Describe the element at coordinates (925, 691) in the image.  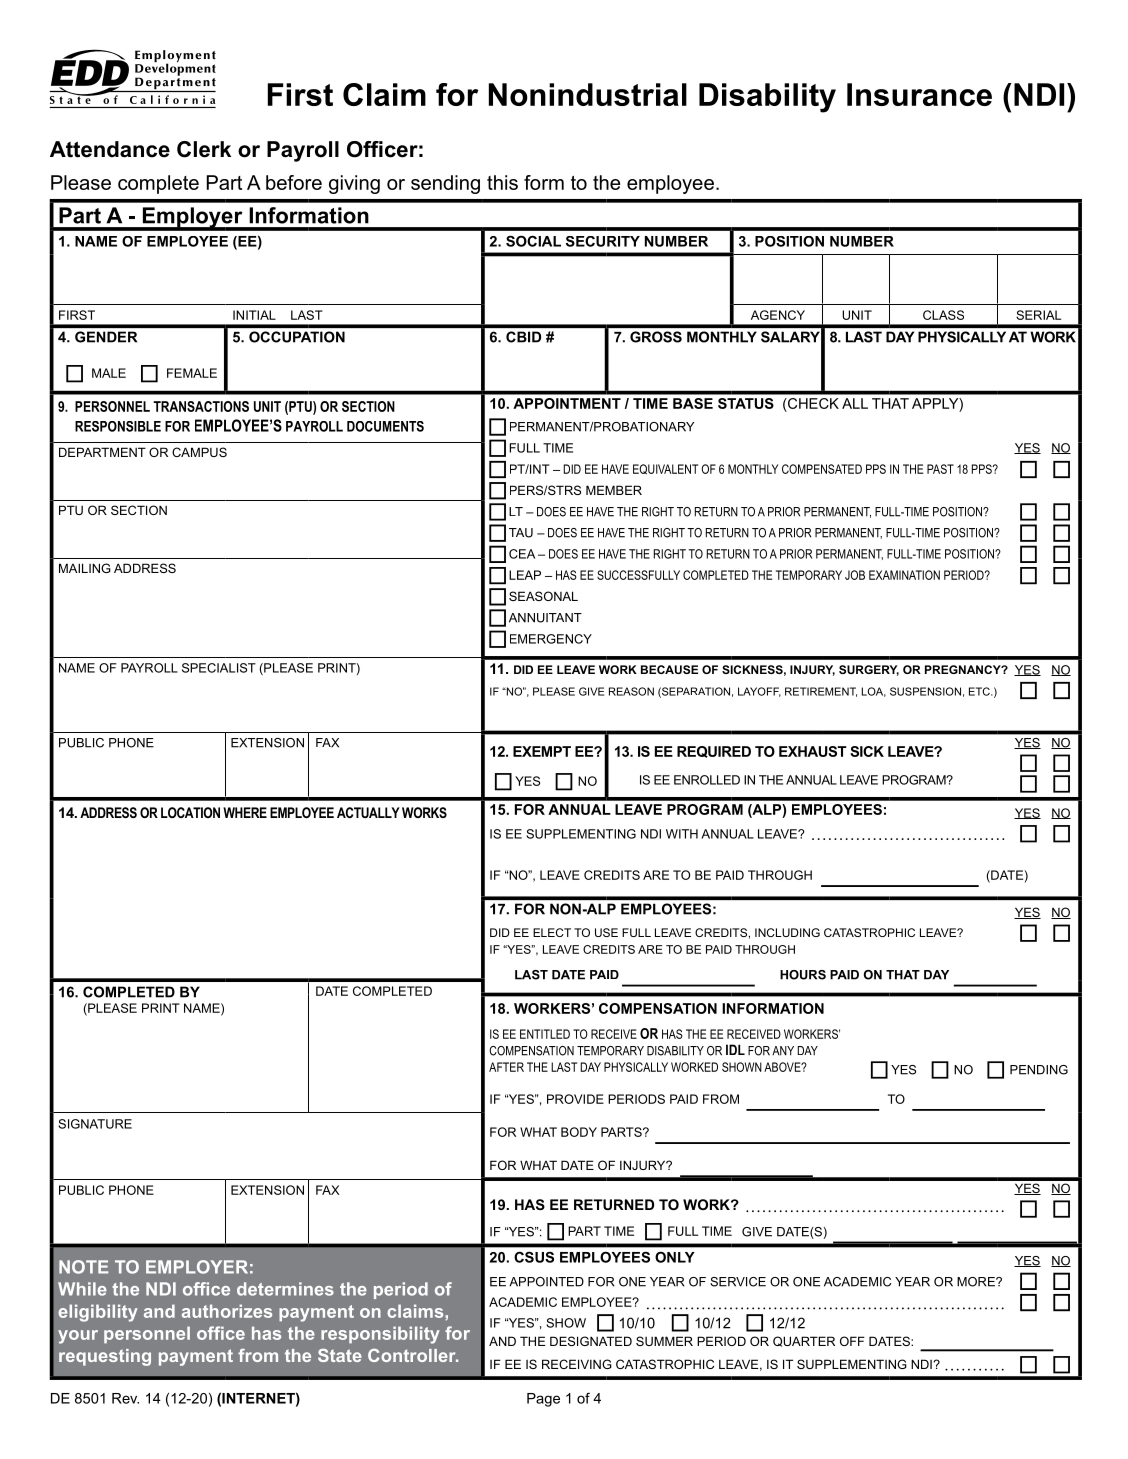
I see `SUSPENSION` at that location.
